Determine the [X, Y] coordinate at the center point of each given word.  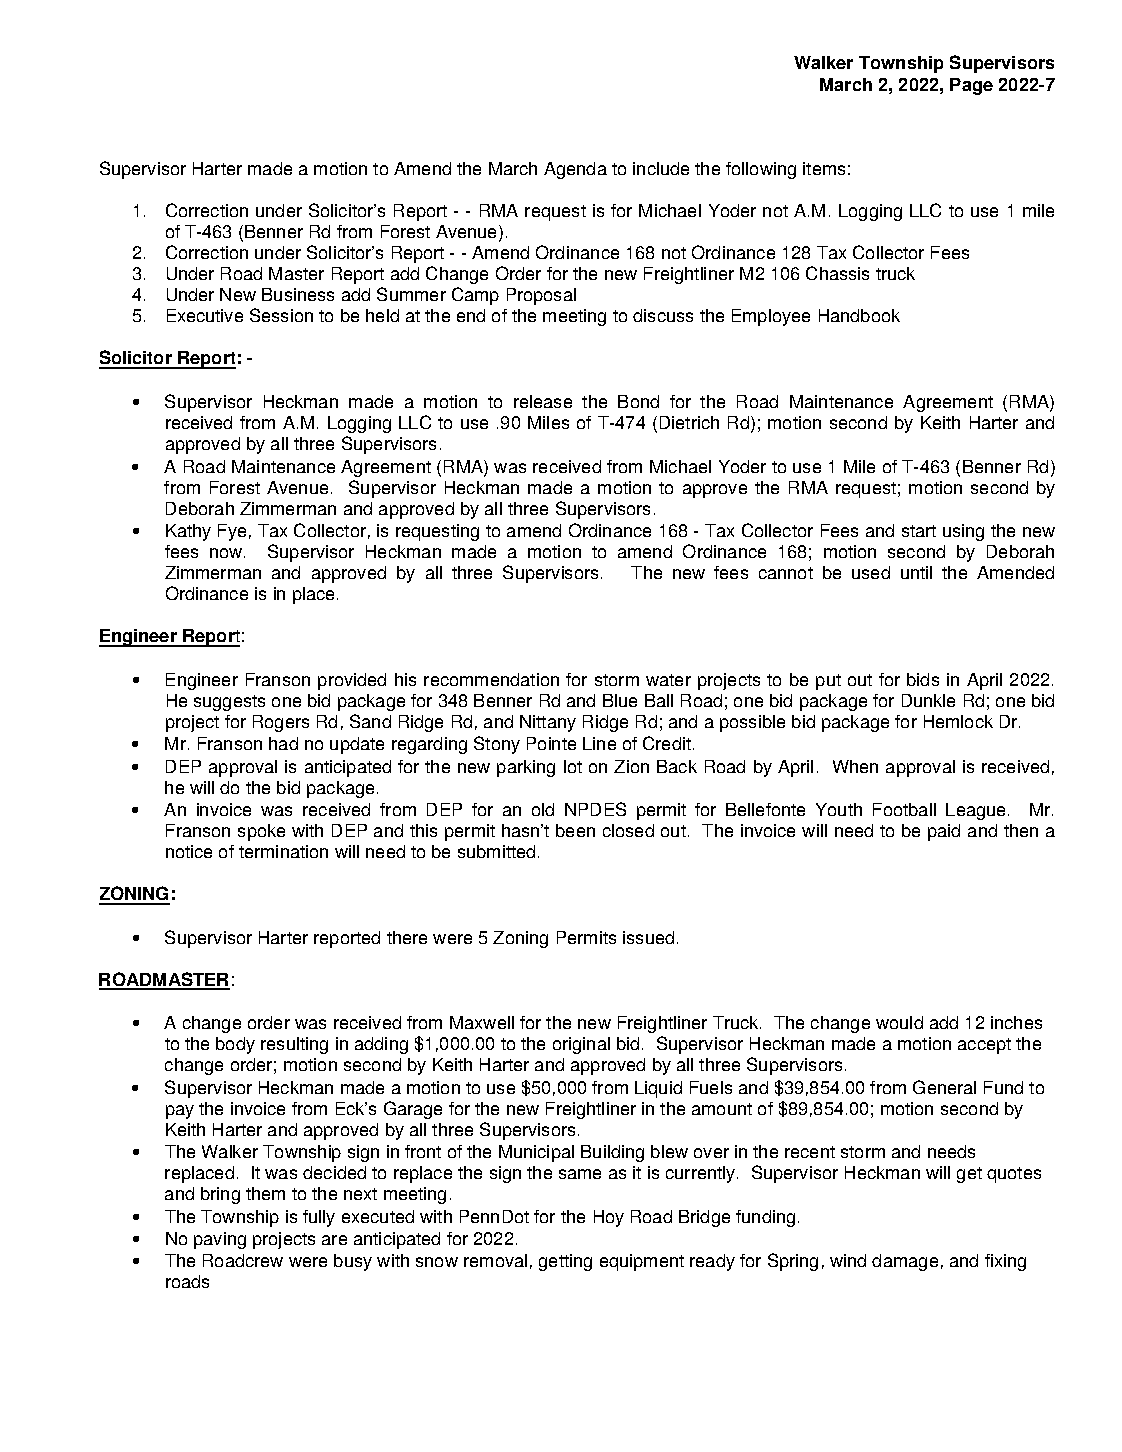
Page [971, 86]
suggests [229, 703]
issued [648, 937]
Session [281, 315]
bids [923, 679]
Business [298, 294]
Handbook [859, 315]
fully [319, 1218]
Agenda [575, 170]
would [899, 1022]
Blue [620, 700]
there [407, 937]
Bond [638, 401]
